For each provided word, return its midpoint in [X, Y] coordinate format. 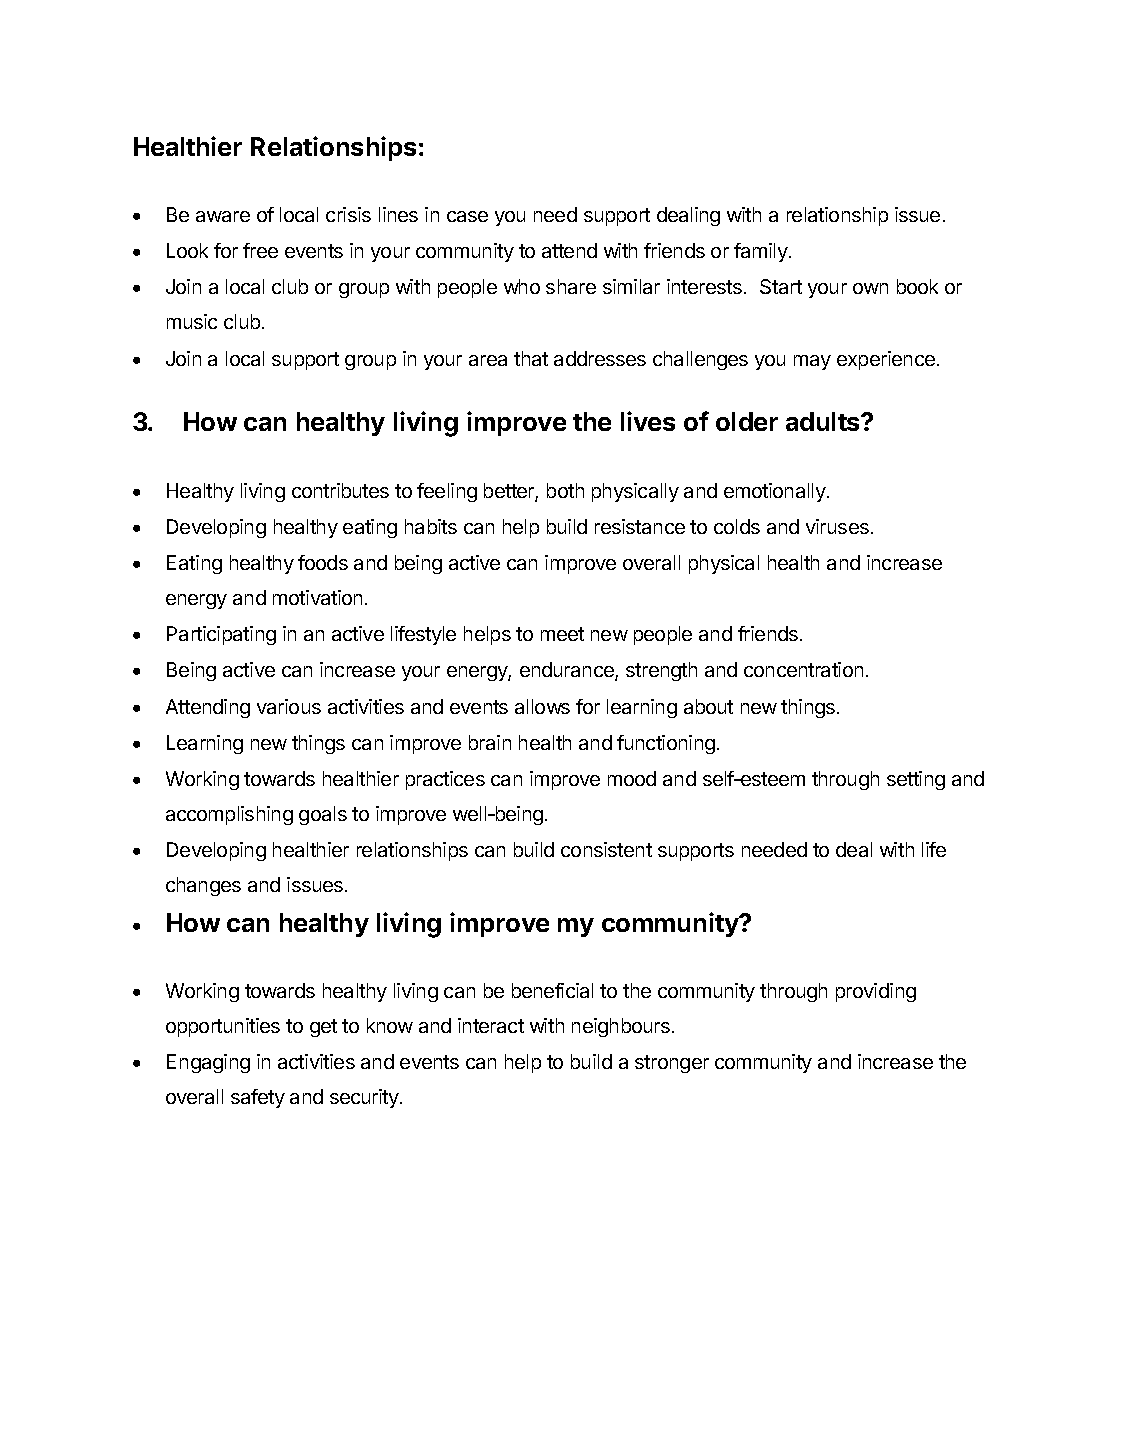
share [571, 286]
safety [258, 1098]
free [260, 250]
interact [491, 1025]
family [762, 252]
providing [876, 992]
